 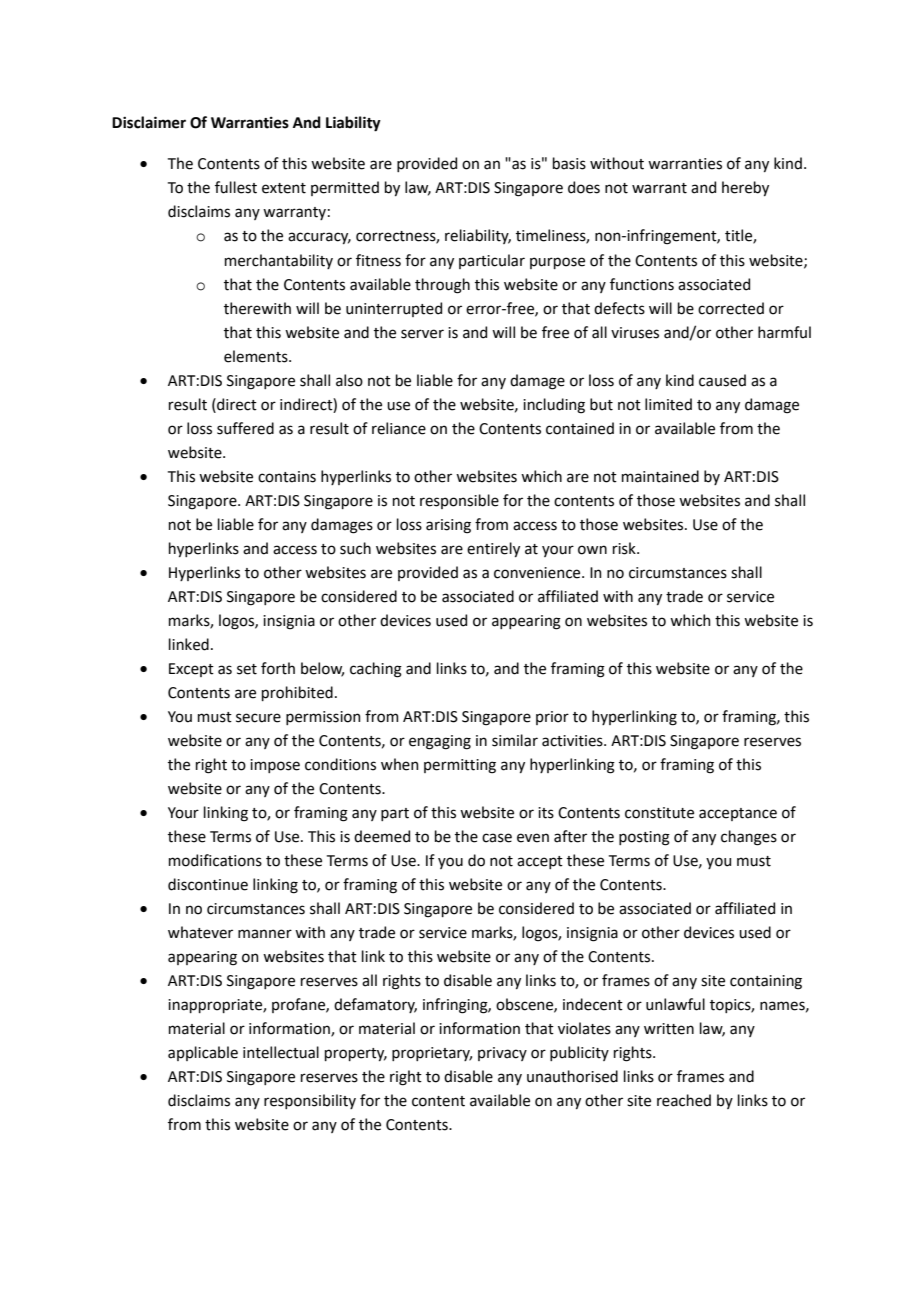 I want to click on hereby, so click(x=745, y=188).
